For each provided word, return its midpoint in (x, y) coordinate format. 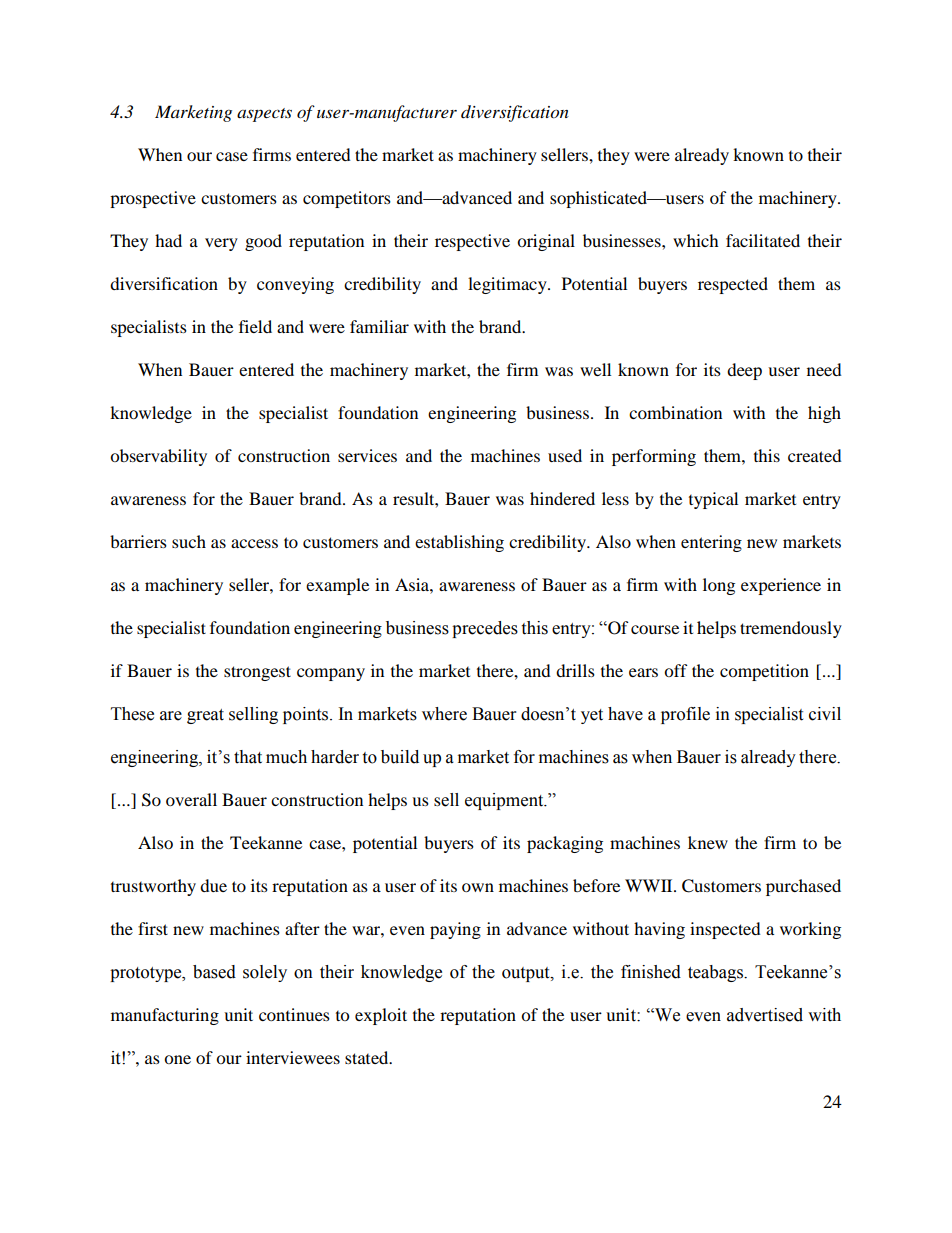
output (527, 974)
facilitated (763, 240)
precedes (485, 629)
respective (472, 242)
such (189, 541)
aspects (264, 115)
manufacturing (165, 1016)
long (719, 586)
